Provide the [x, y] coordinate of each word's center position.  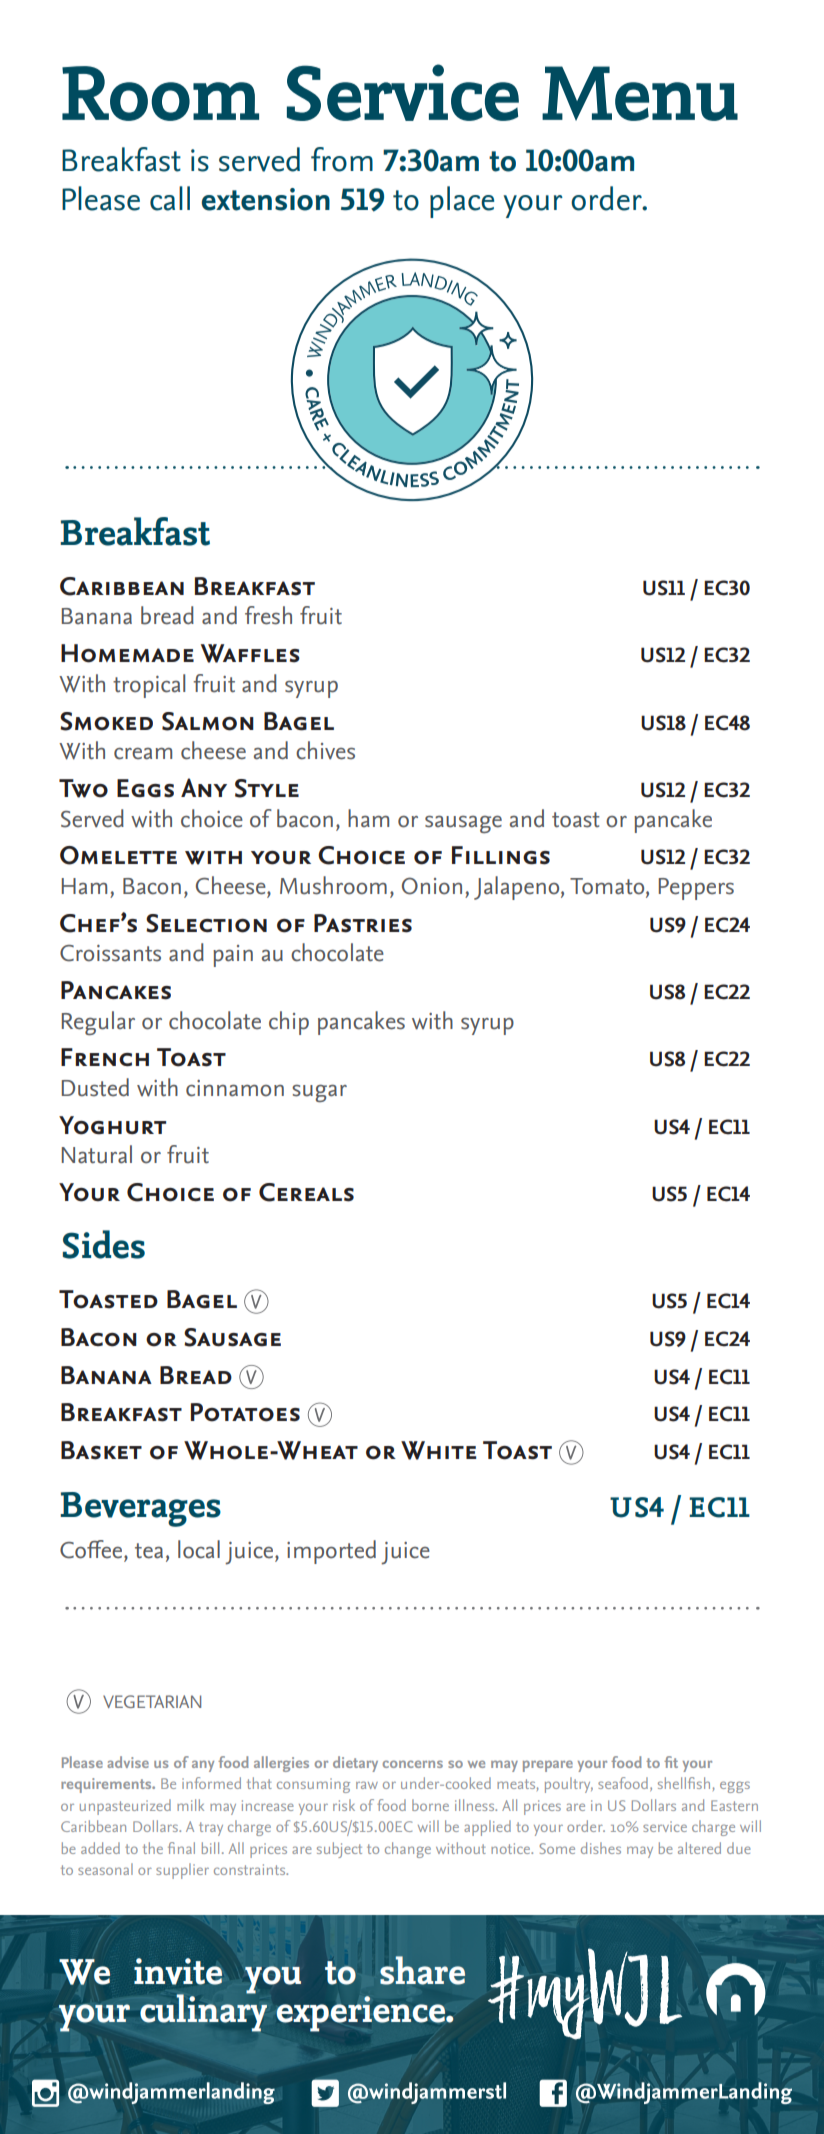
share [422, 1970]
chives [325, 750]
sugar [319, 1093]
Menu [640, 93]
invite [178, 1971]
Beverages [140, 1509]
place [462, 202]
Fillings [501, 855]
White [438, 1450]
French [105, 1057]
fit [671, 1762]
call [170, 198]
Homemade [127, 653]
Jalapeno [518, 888]
